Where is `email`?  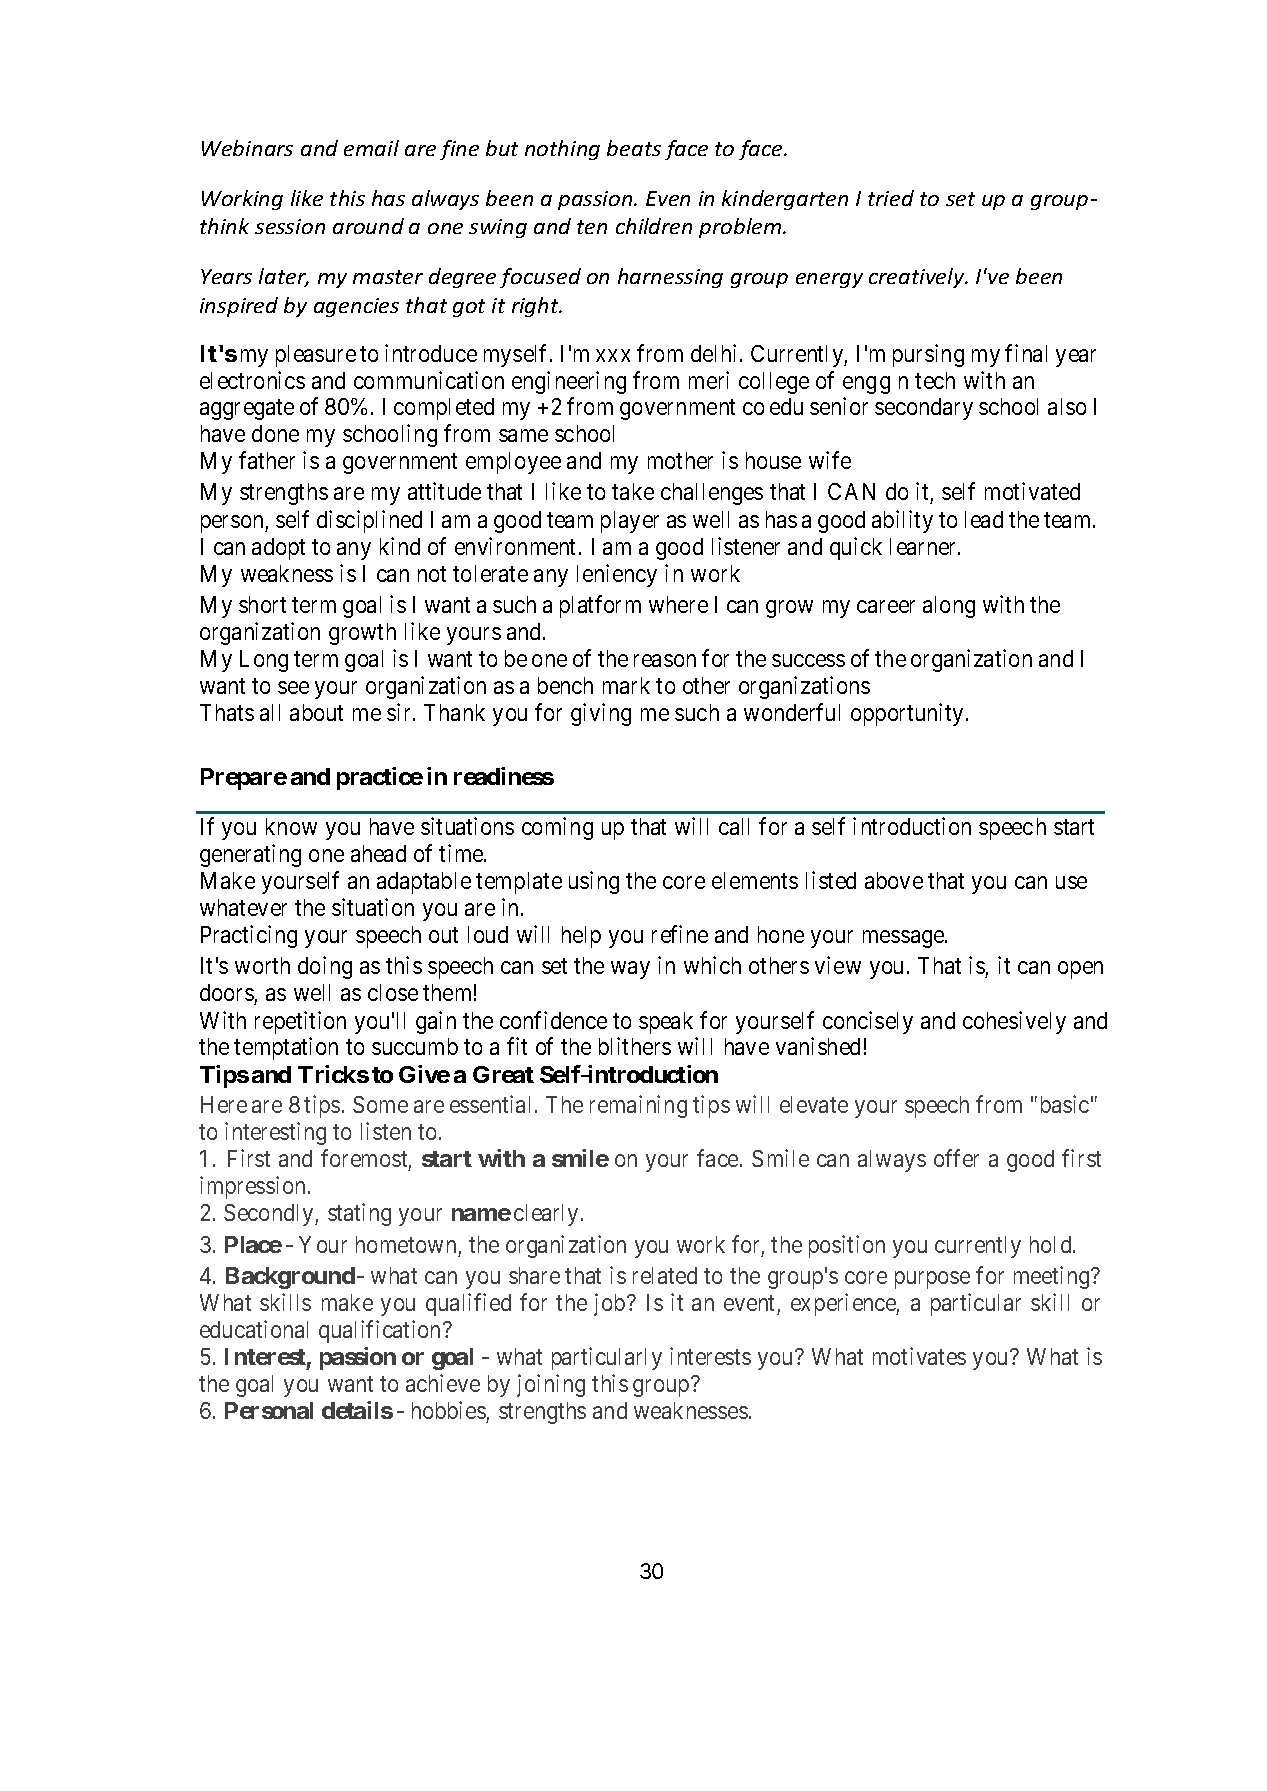 email is located at coordinates (371, 148).
